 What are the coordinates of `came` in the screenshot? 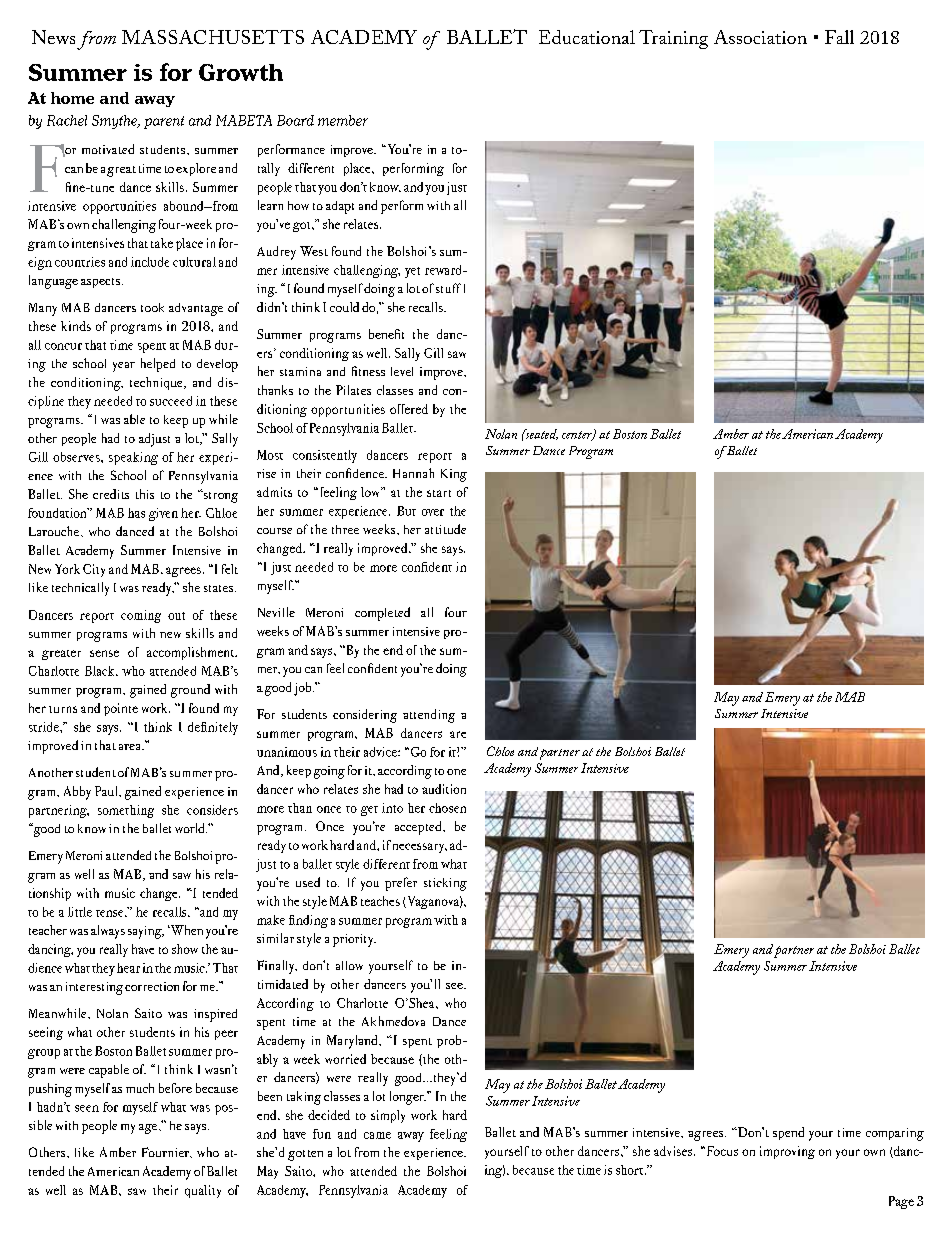 It's located at (377, 1135).
